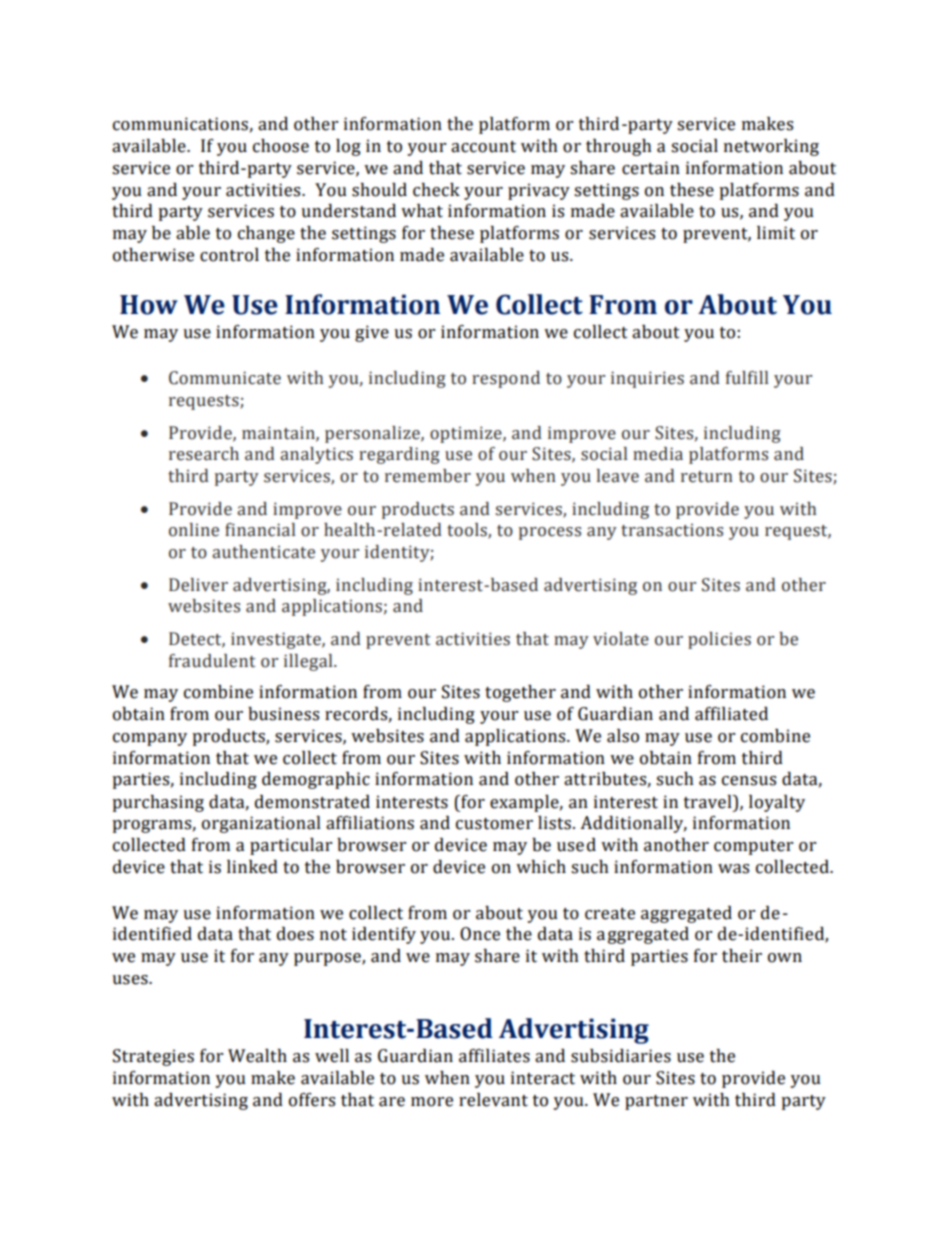 This image has height=1233, width=952. Describe the element at coordinates (719, 640) in the image. I see `policies` at that location.
